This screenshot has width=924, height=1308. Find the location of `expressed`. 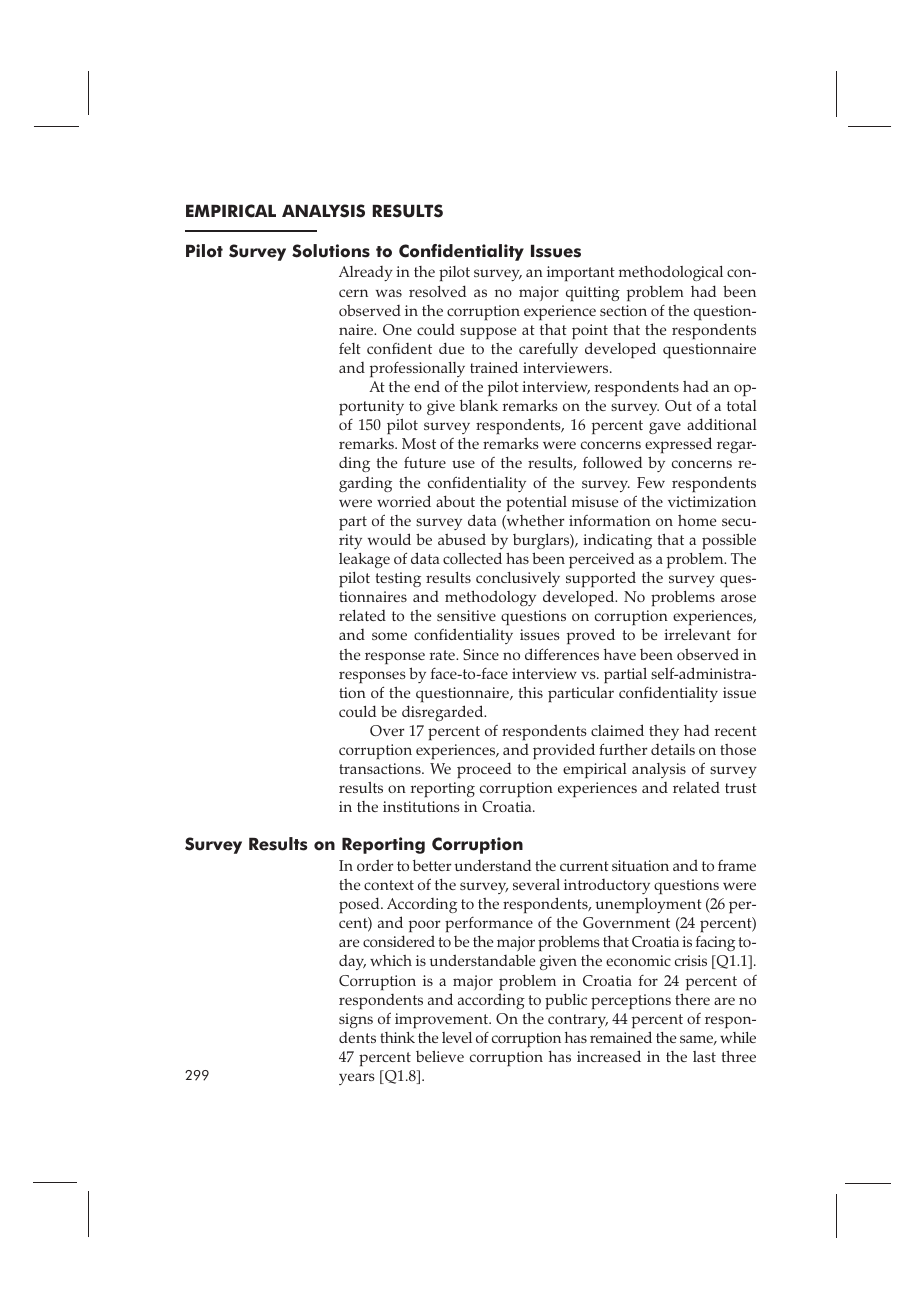

expressed is located at coordinates (678, 447).
